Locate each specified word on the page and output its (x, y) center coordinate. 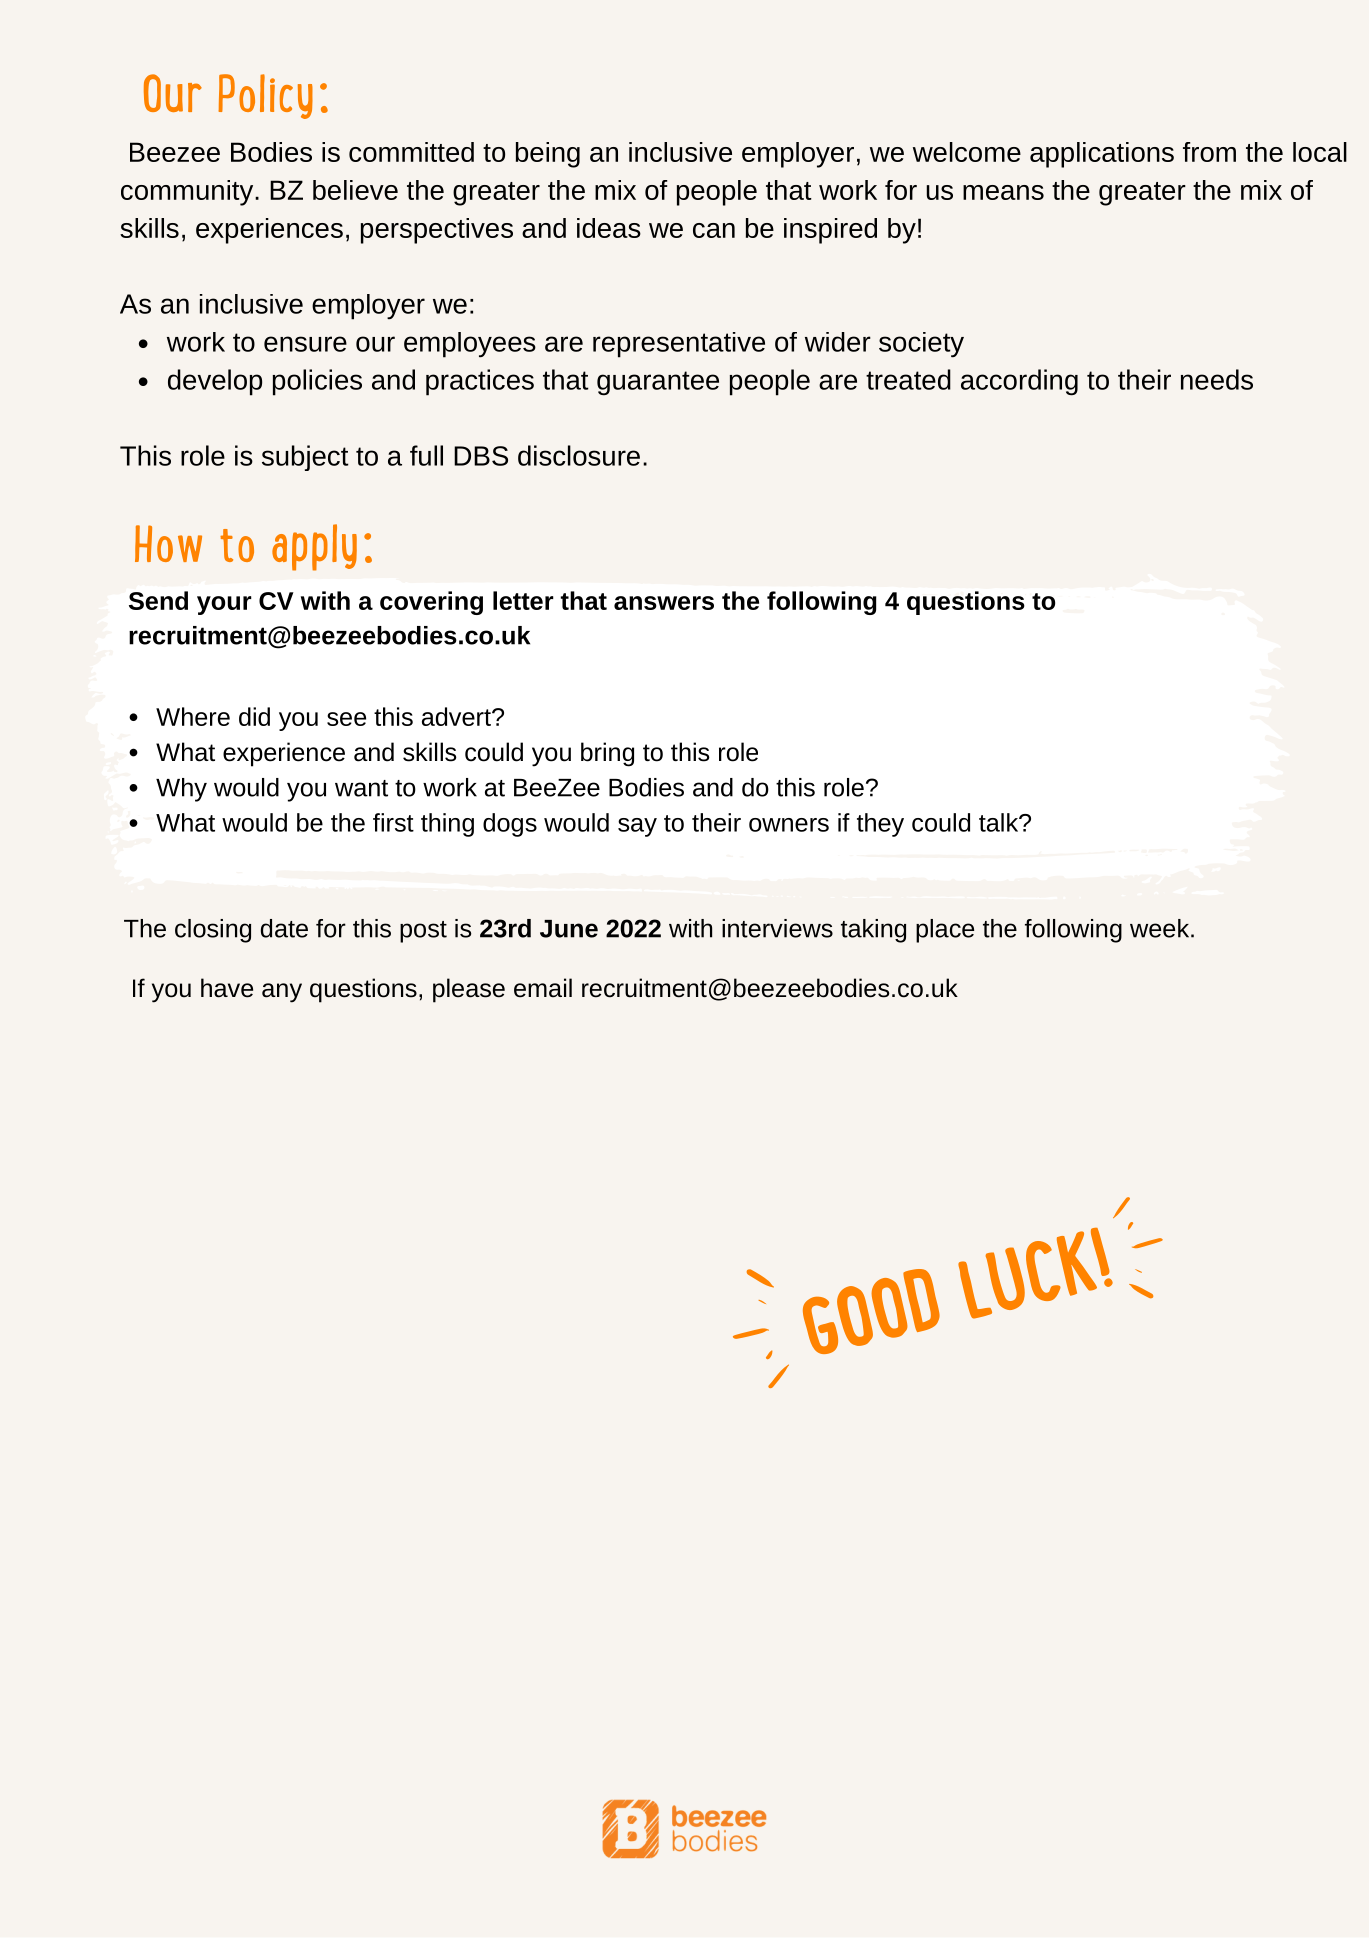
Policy (265, 96)
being (548, 155)
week (1159, 928)
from (1209, 152)
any (282, 993)
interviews (777, 928)
